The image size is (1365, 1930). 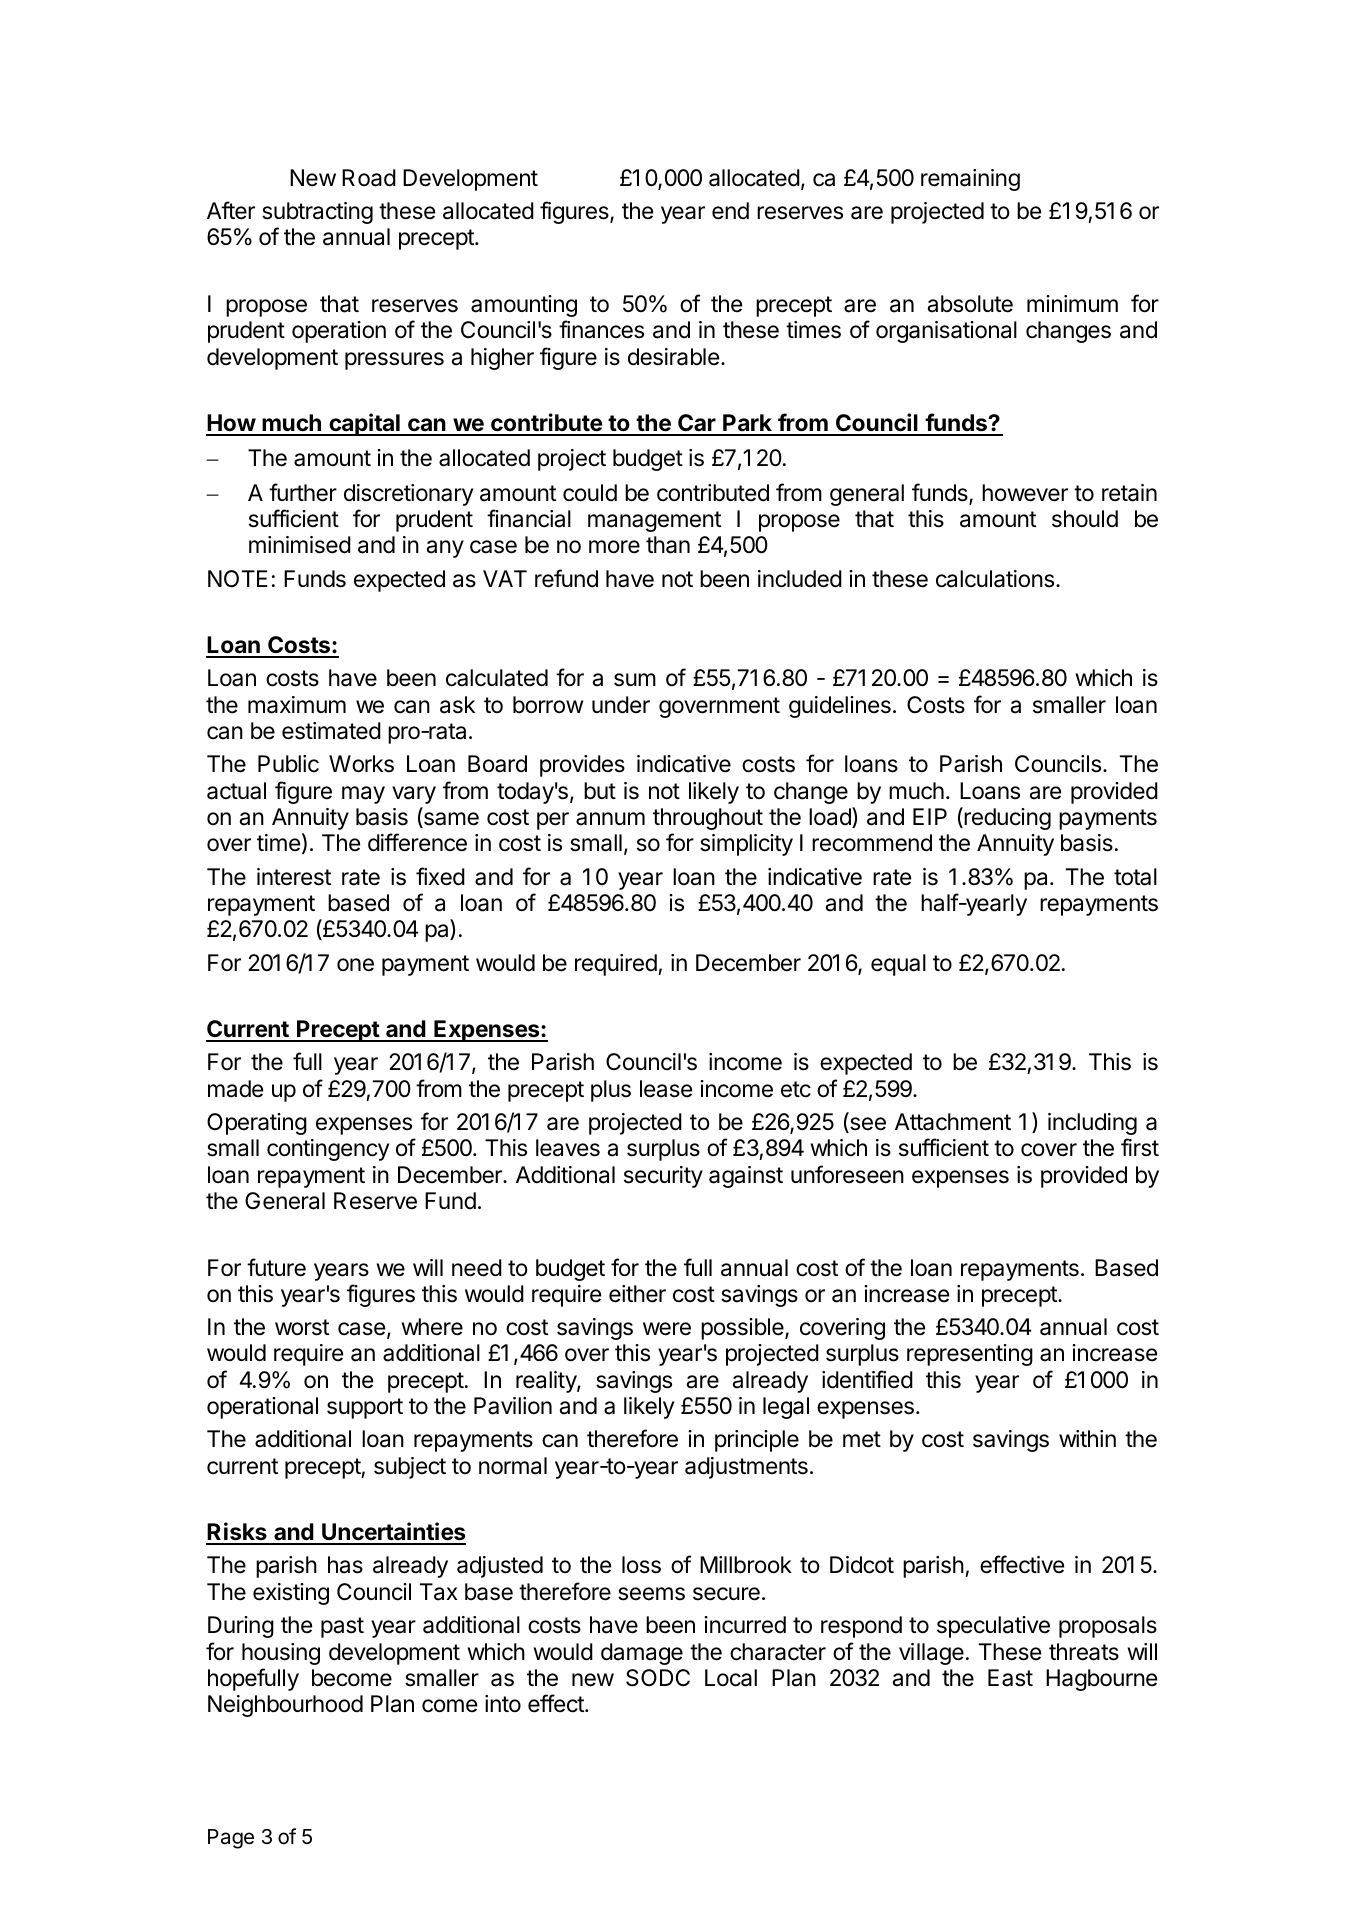 What do you see at coordinates (285, 1706) in the document?
I see `Neighbourhood` at bounding box center [285, 1706].
